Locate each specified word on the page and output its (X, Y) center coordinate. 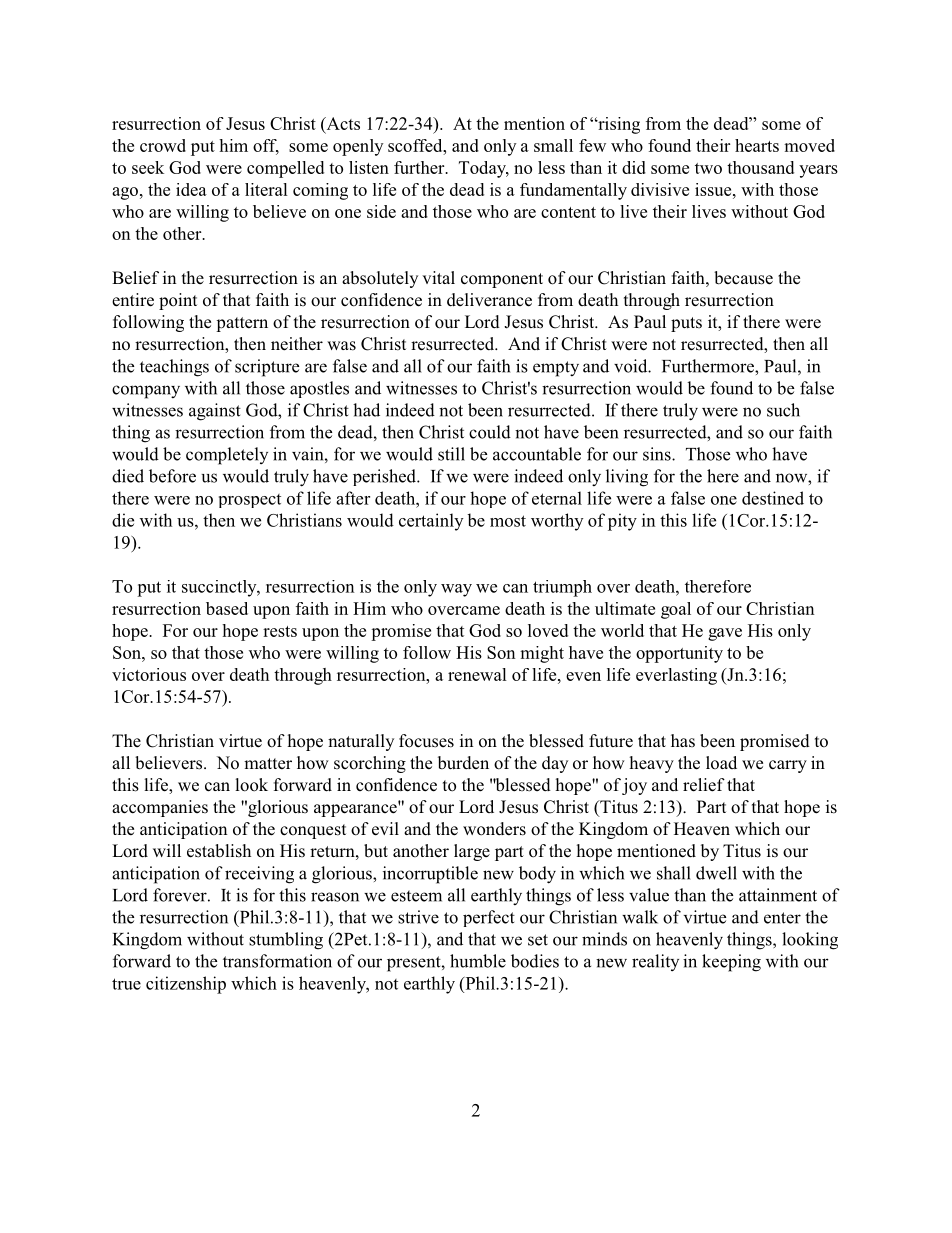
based (227, 608)
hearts (757, 145)
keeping (731, 963)
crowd (163, 145)
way (456, 590)
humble (478, 961)
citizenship (186, 985)
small (553, 145)
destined (773, 498)
